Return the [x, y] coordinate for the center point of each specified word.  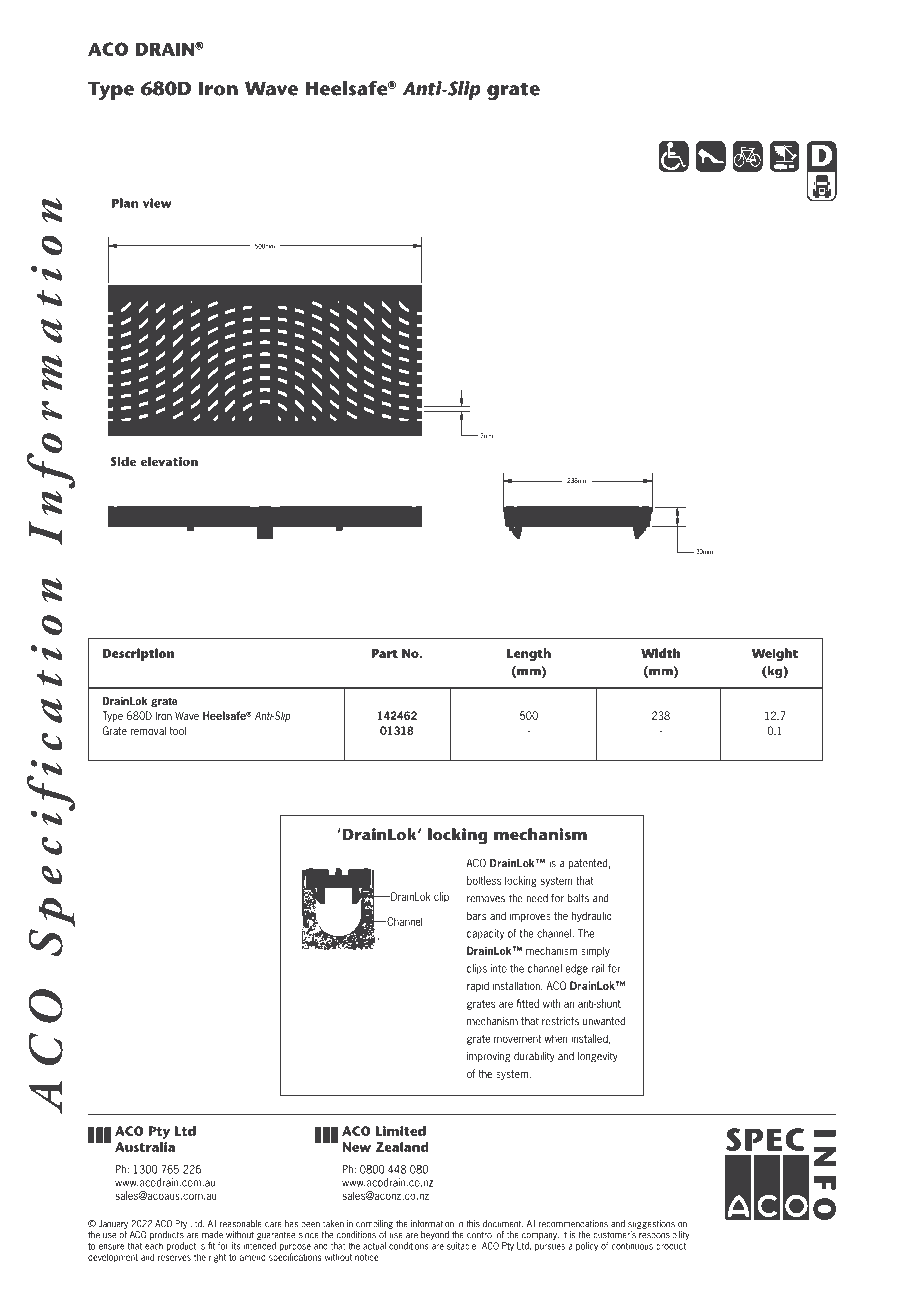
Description [138, 654]
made [212, 1235]
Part [385, 653]
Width [660, 653]
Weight [775, 654]
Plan [125, 203]
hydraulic [591, 916]
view [157, 203]
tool [177, 730]
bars [476, 915]
